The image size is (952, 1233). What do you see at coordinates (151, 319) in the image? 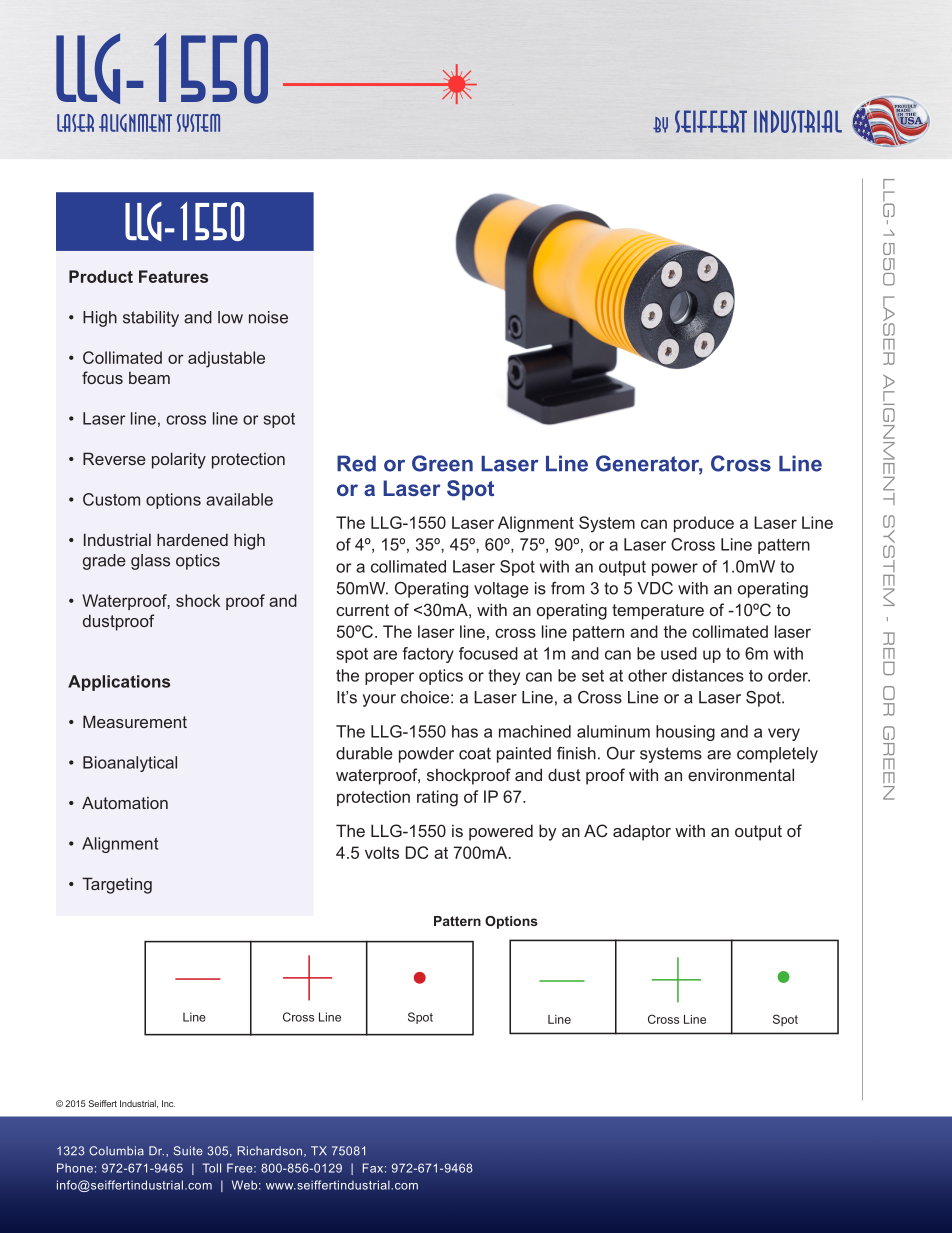
I see `stability` at bounding box center [151, 319].
